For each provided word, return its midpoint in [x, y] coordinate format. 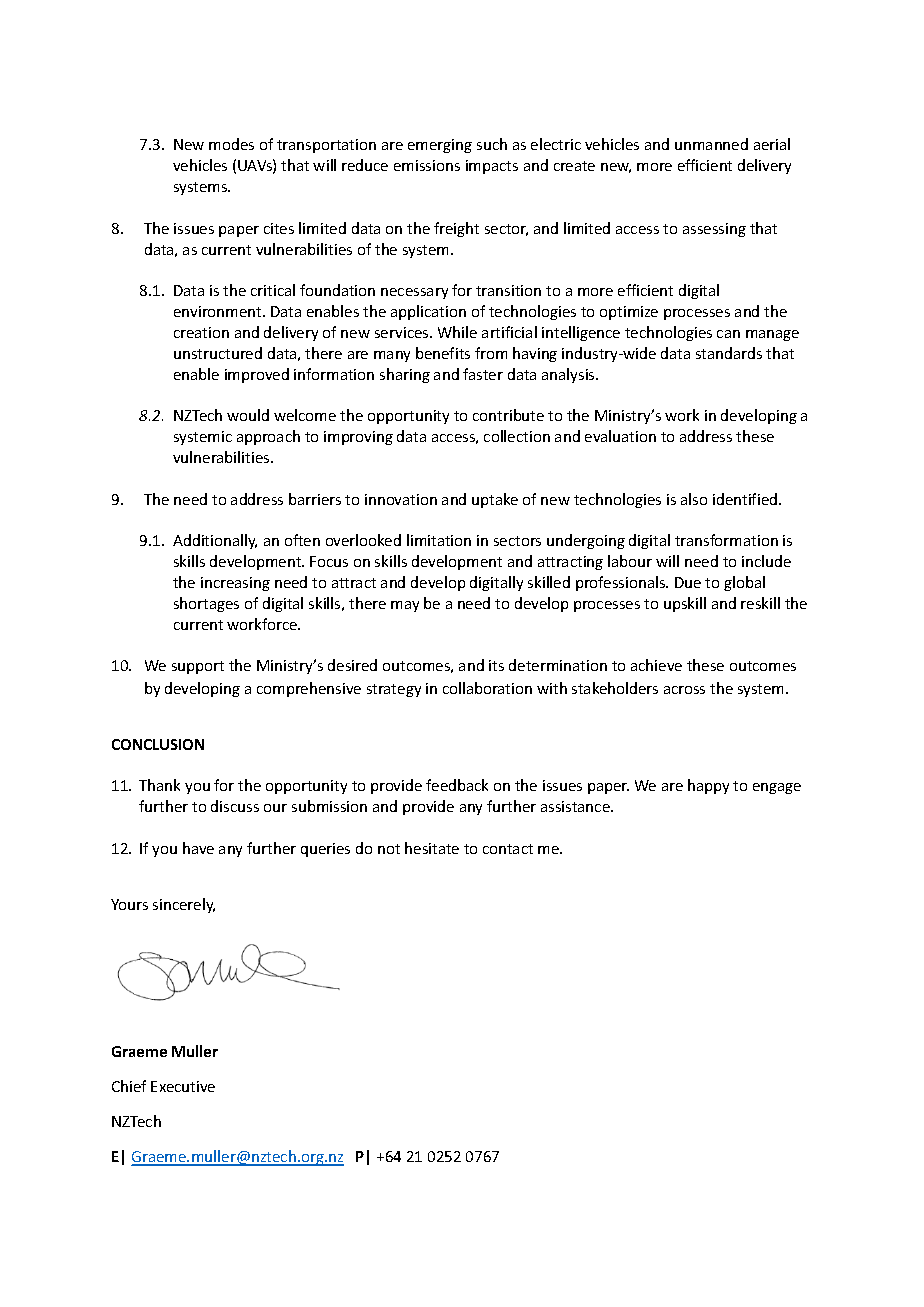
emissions [427, 165]
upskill [685, 604]
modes [231, 144]
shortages [206, 604]
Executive [183, 1086]
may [405, 606]
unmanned [711, 144]
